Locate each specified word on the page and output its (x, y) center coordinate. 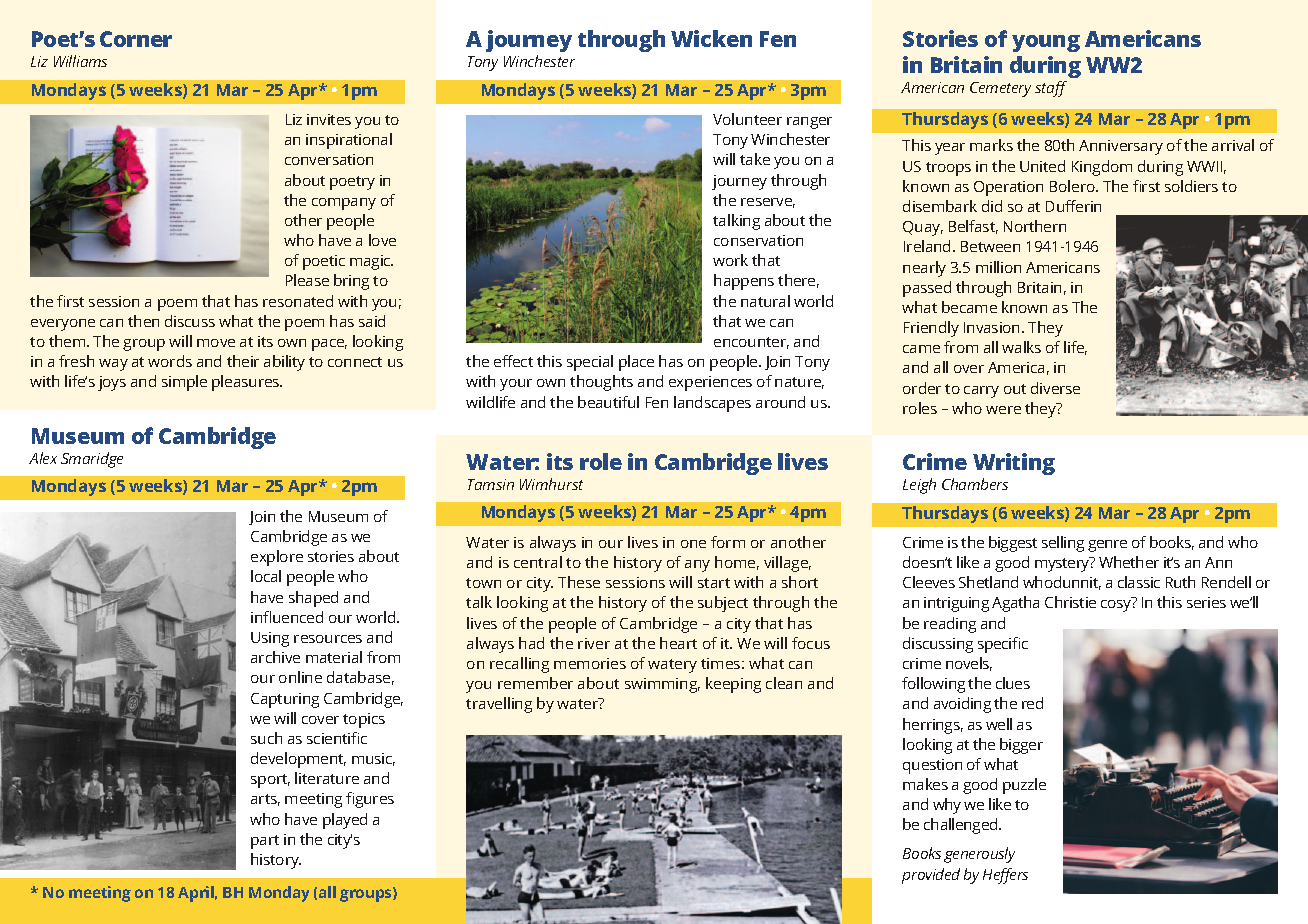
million (998, 267)
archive (275, 657)
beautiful (608, 402)
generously (979, 855)
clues (1013, 683)
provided (931, 876)
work (730, 260)
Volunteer (747, 119)
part (265, 842)
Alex (43, 458)
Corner (136, 39)
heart (678, 643)
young (1046, 43)
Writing (1014, 464)
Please (307, 280)
